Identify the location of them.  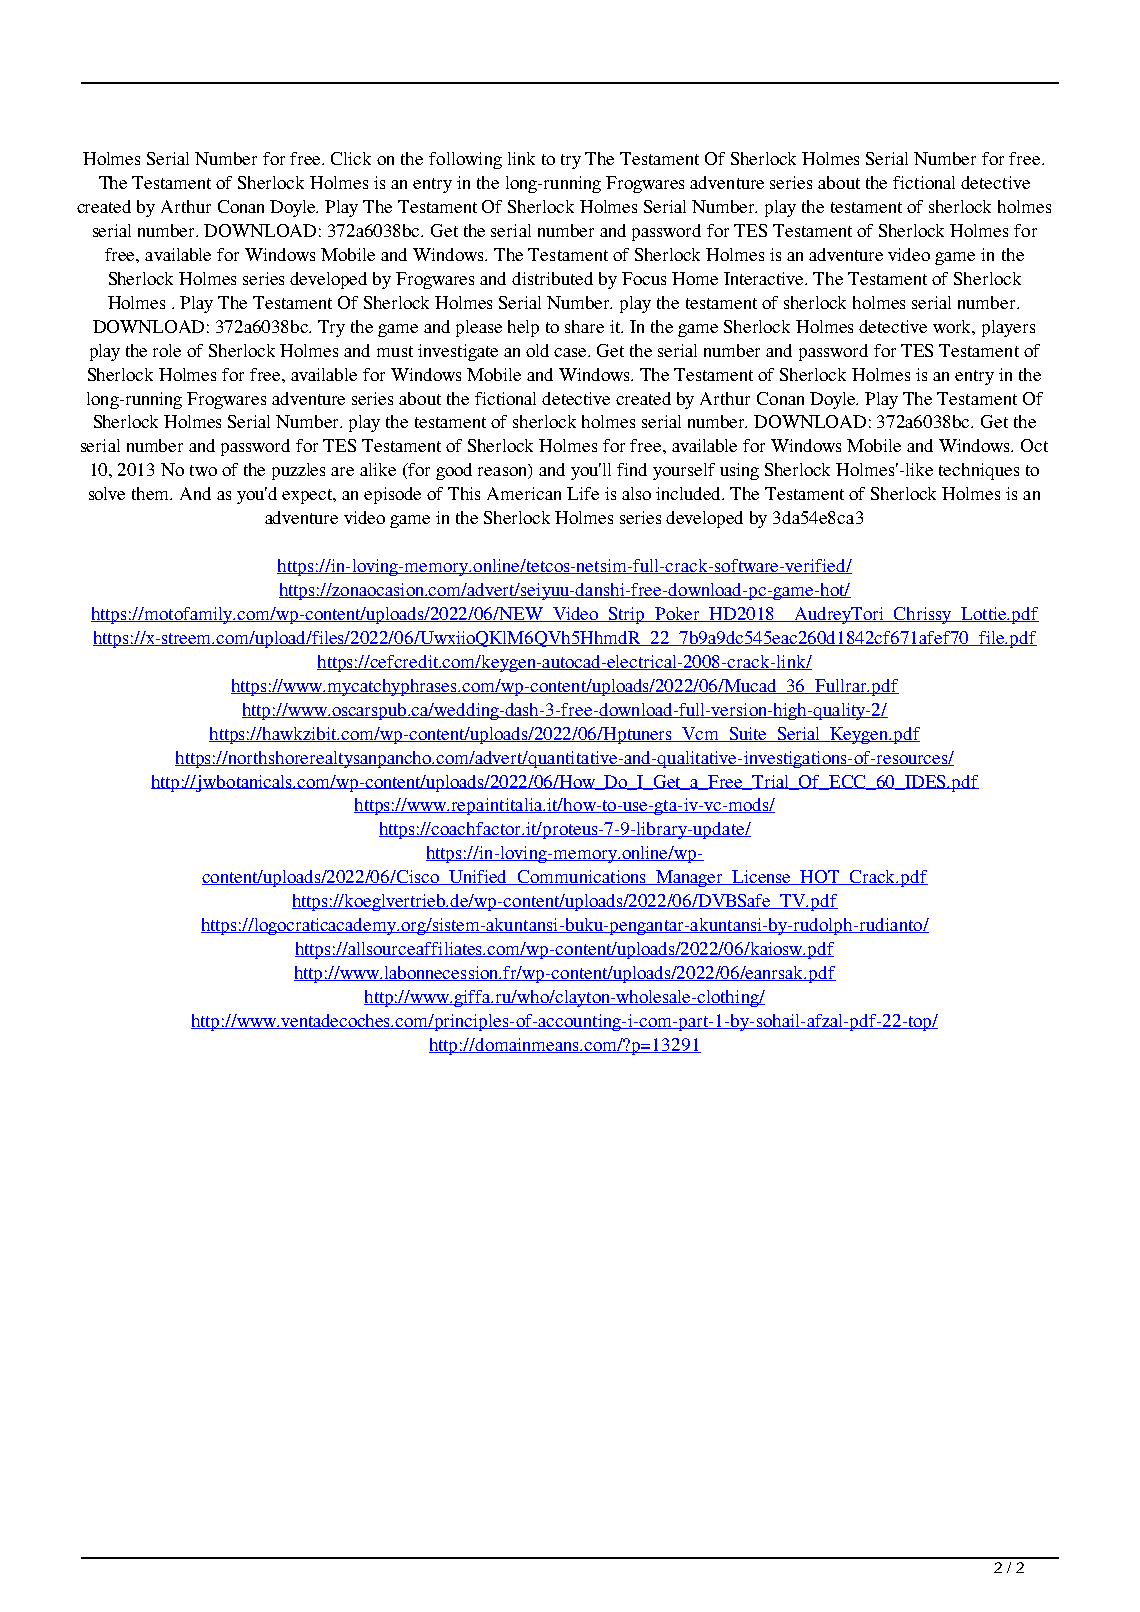
(152, 493).
